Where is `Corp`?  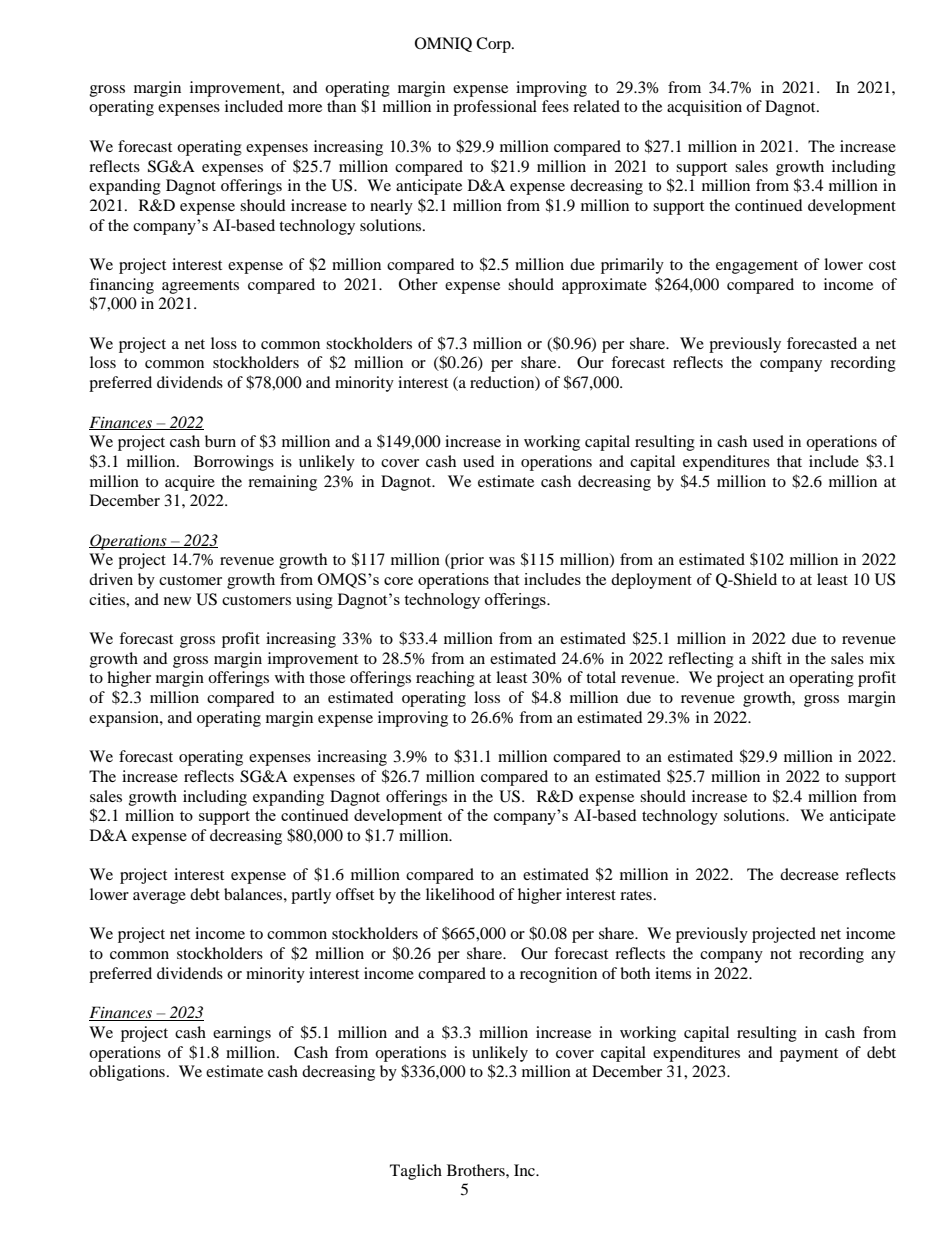
Corp is located at coordinates (494, 45).
